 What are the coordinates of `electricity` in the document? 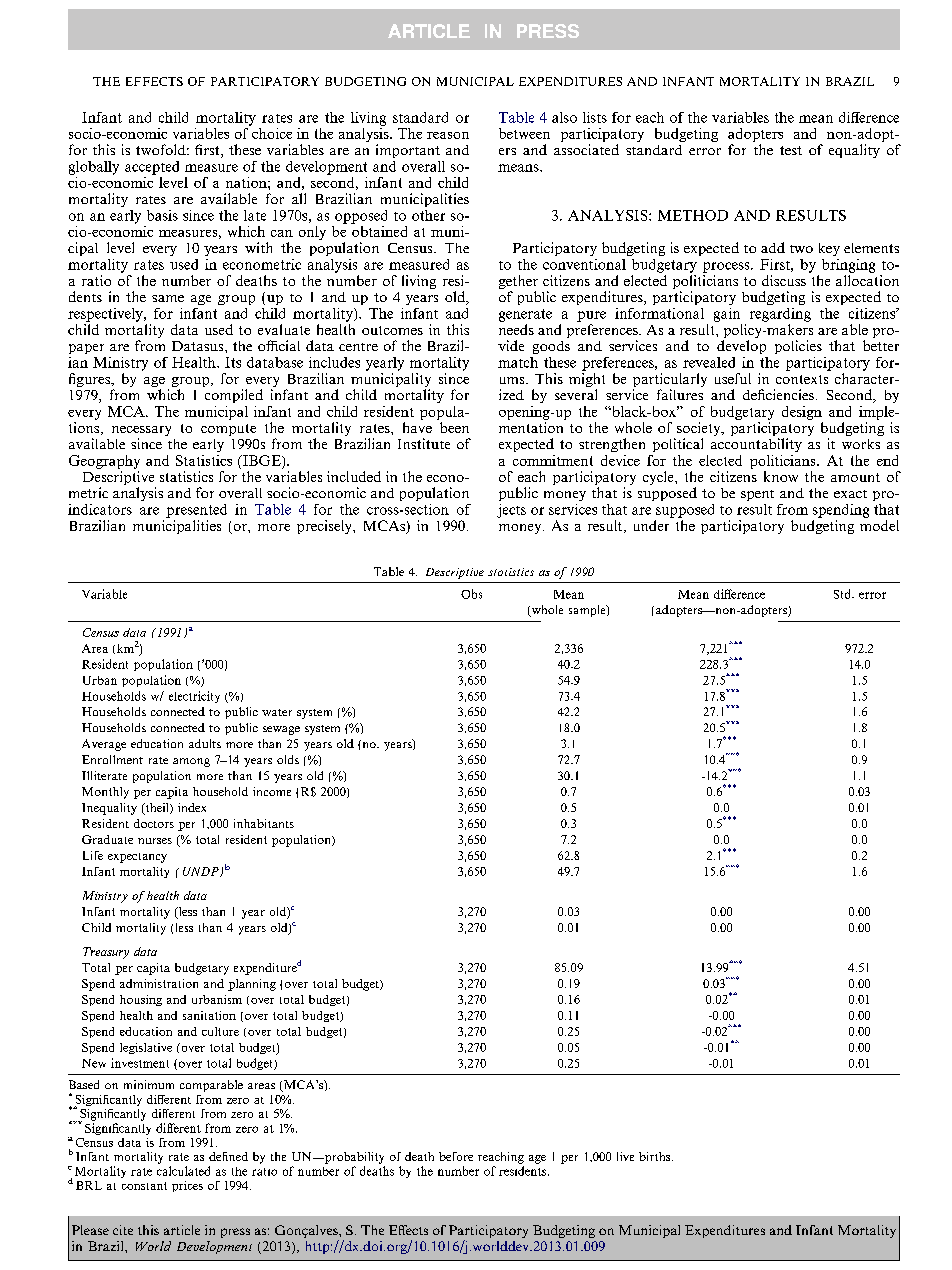 It's located at (194, 697).
